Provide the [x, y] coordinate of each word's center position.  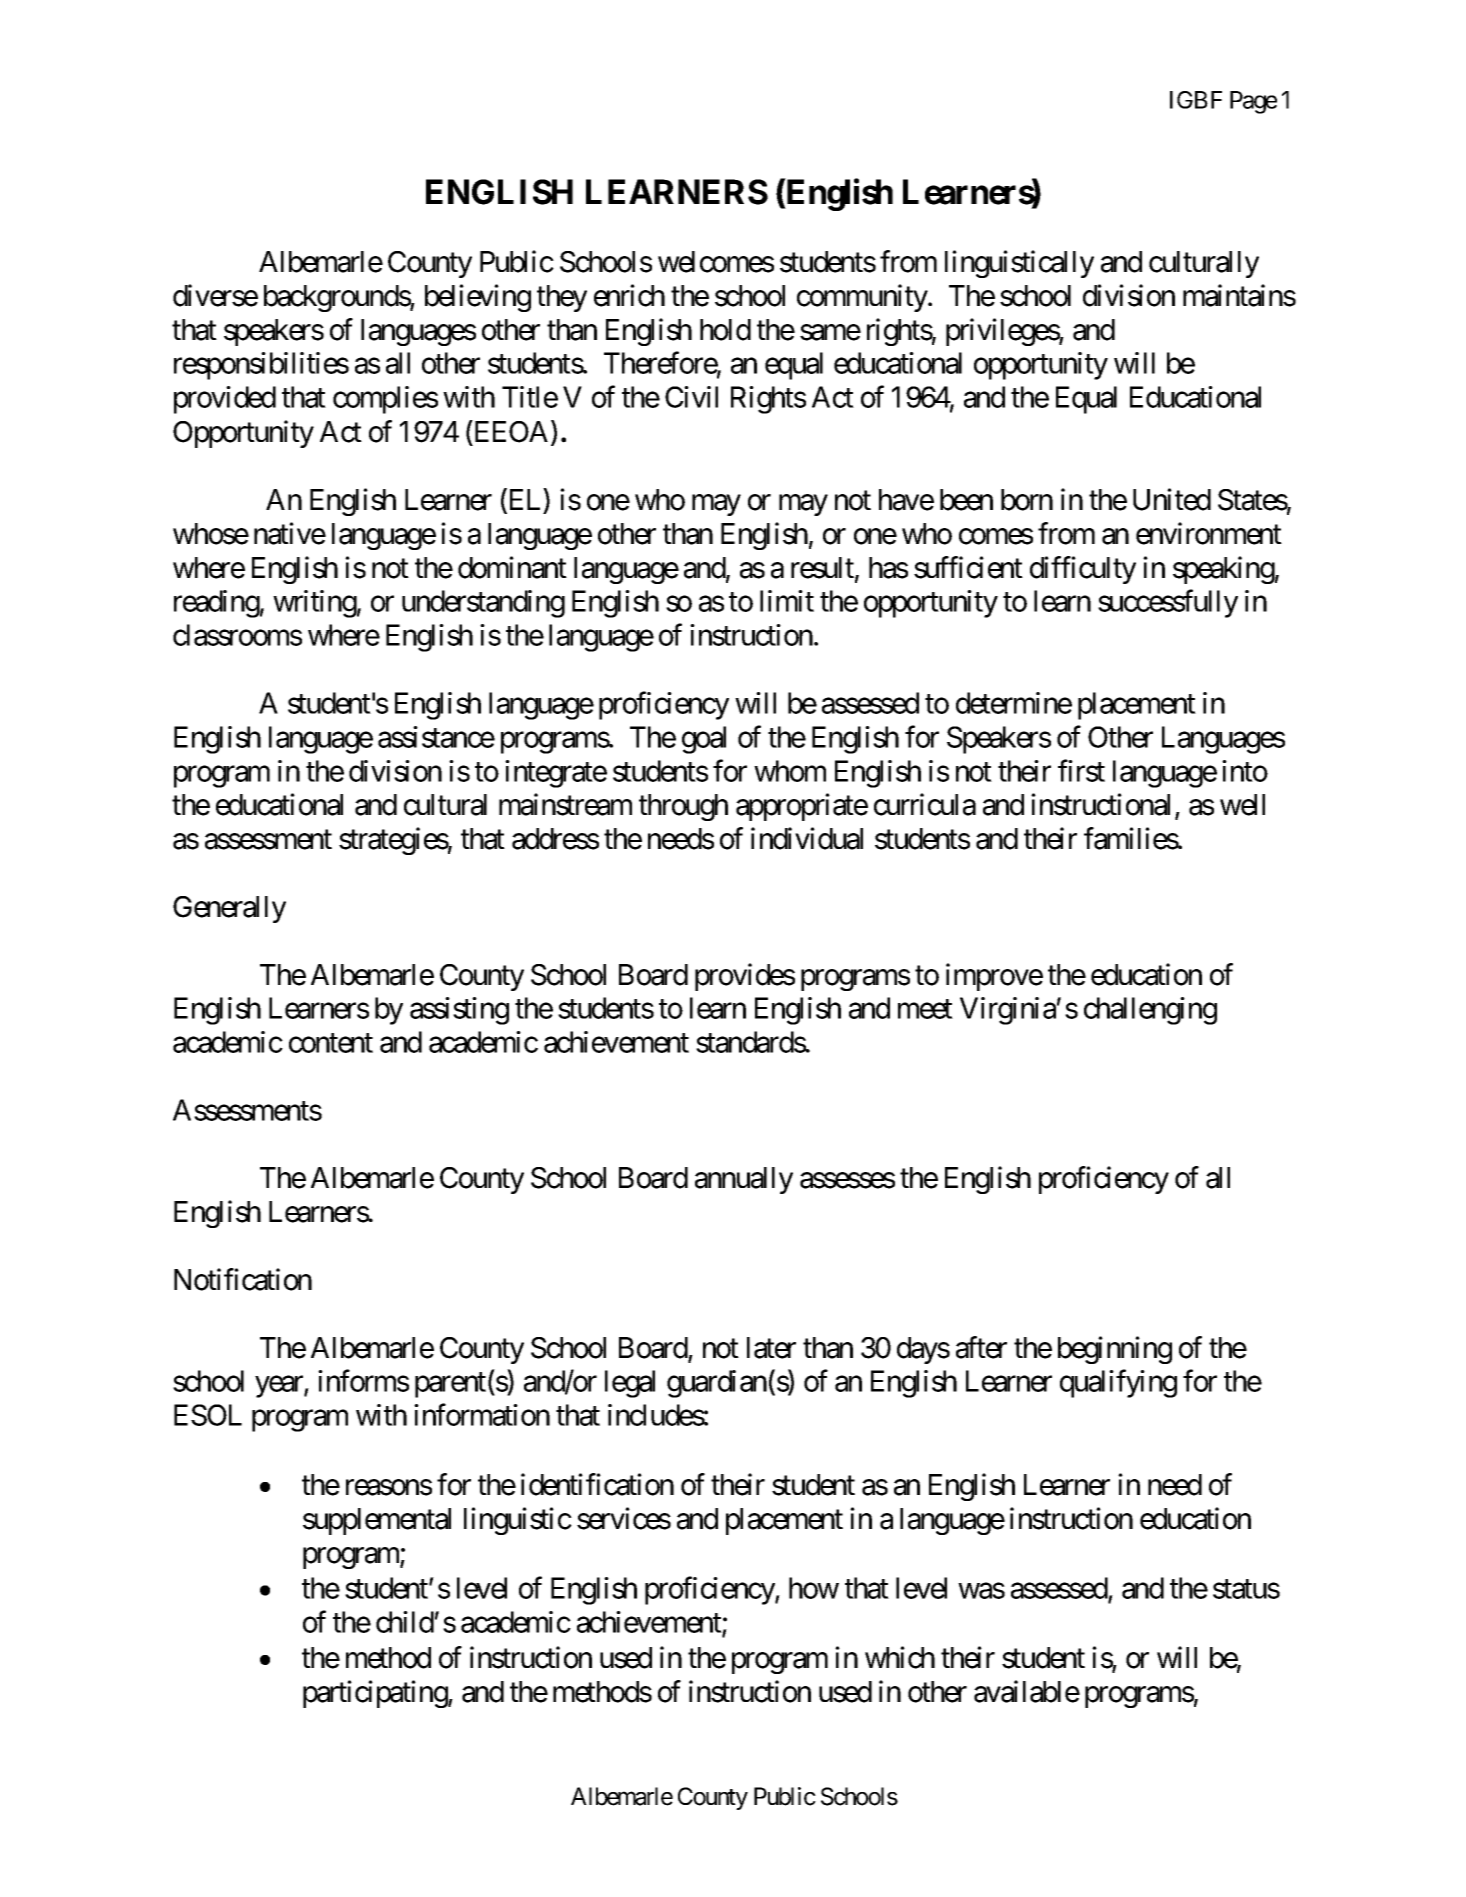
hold [725, 330]
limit [787, 601]
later [771, 1348]
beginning [1115, 1350]
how [814, 1588]
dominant [512, 567]
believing [478, 298]
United [1172, 499]
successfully [1168, 604]
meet [925, 1009]
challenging [1150, 1011]
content [331, 1043]
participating [376, 1694]
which [900, 1657]
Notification [243, 1279]
